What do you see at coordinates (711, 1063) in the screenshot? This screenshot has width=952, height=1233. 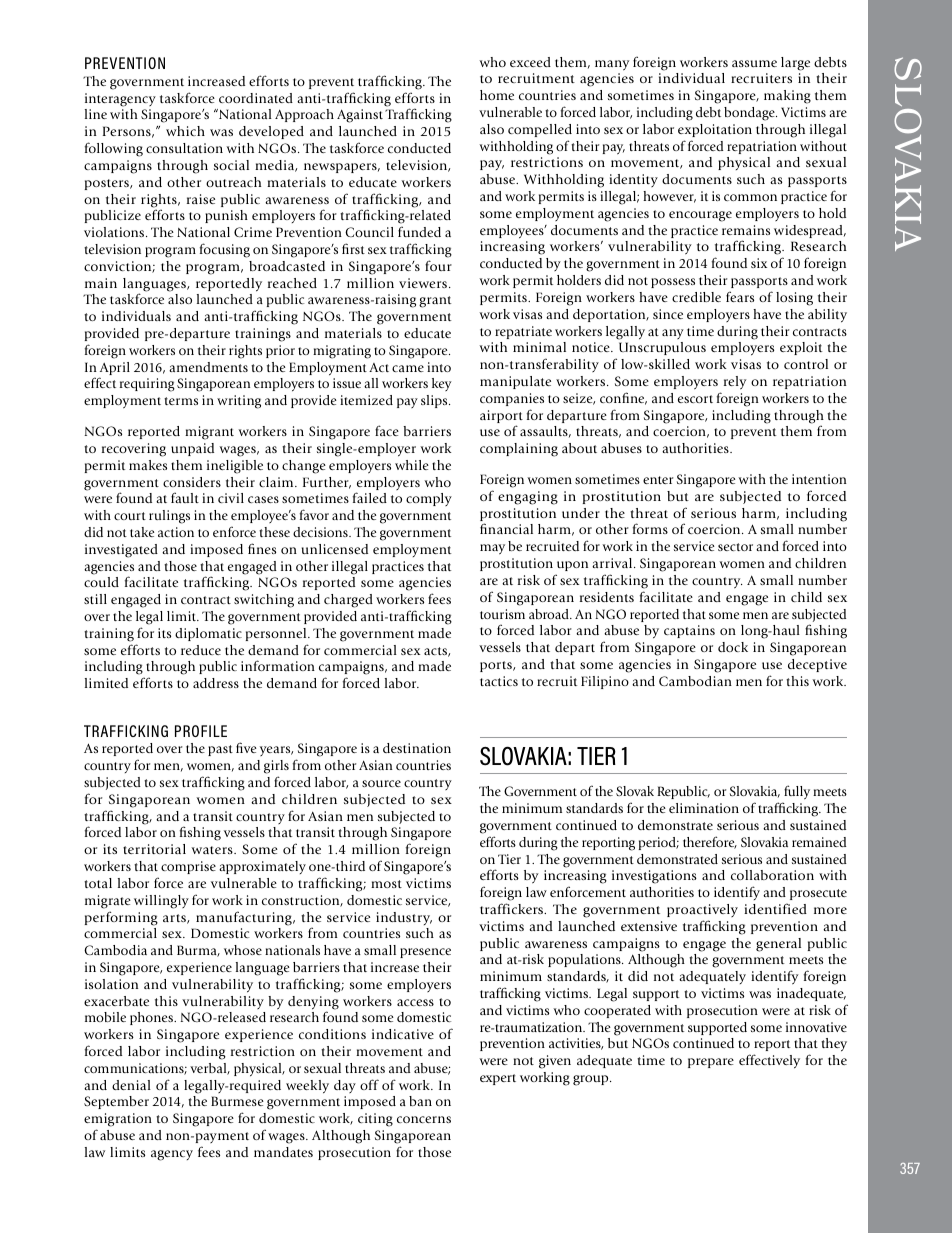 I see `prepare` at bounding box center [711, 1063].
